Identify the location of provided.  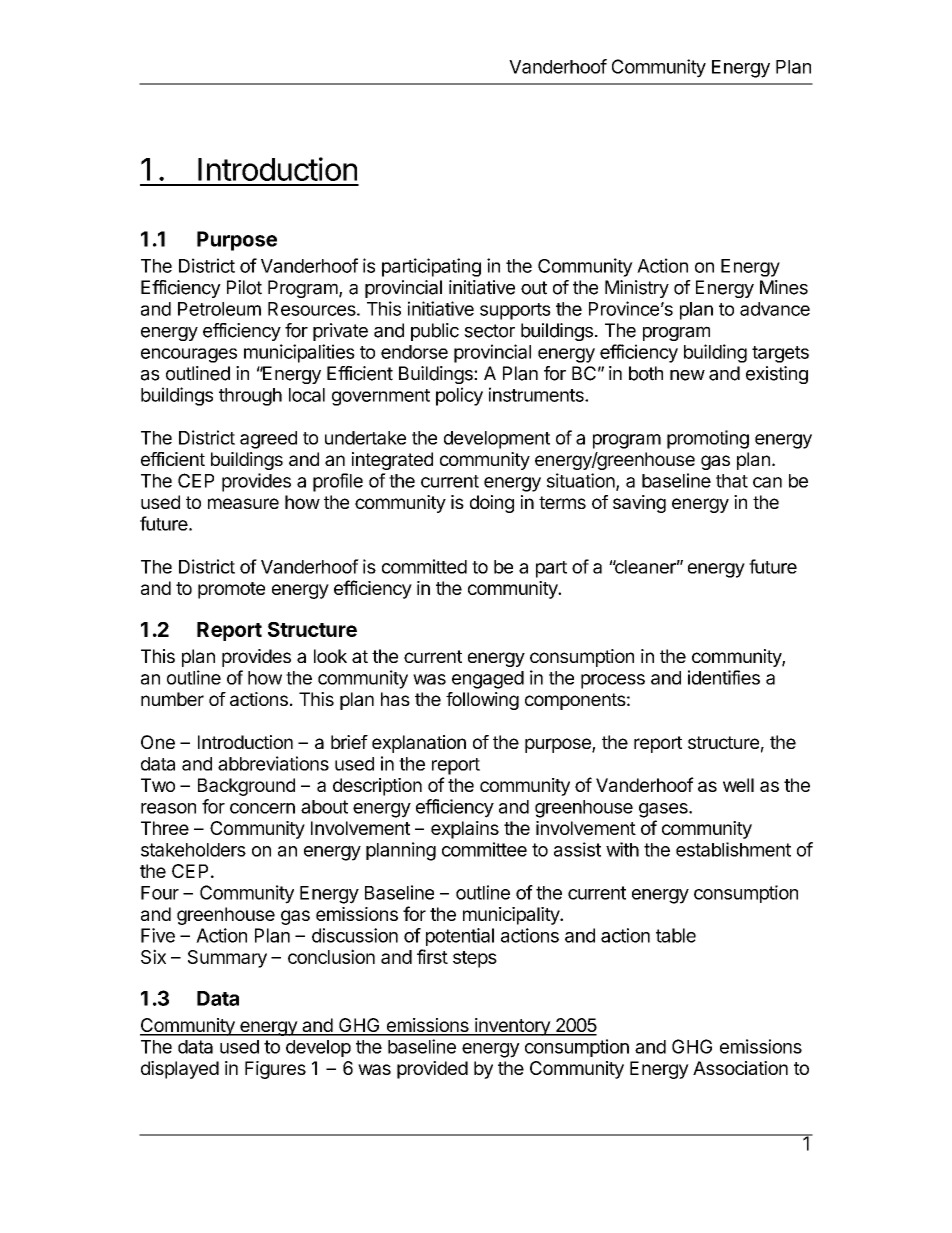
(432, 1070).
